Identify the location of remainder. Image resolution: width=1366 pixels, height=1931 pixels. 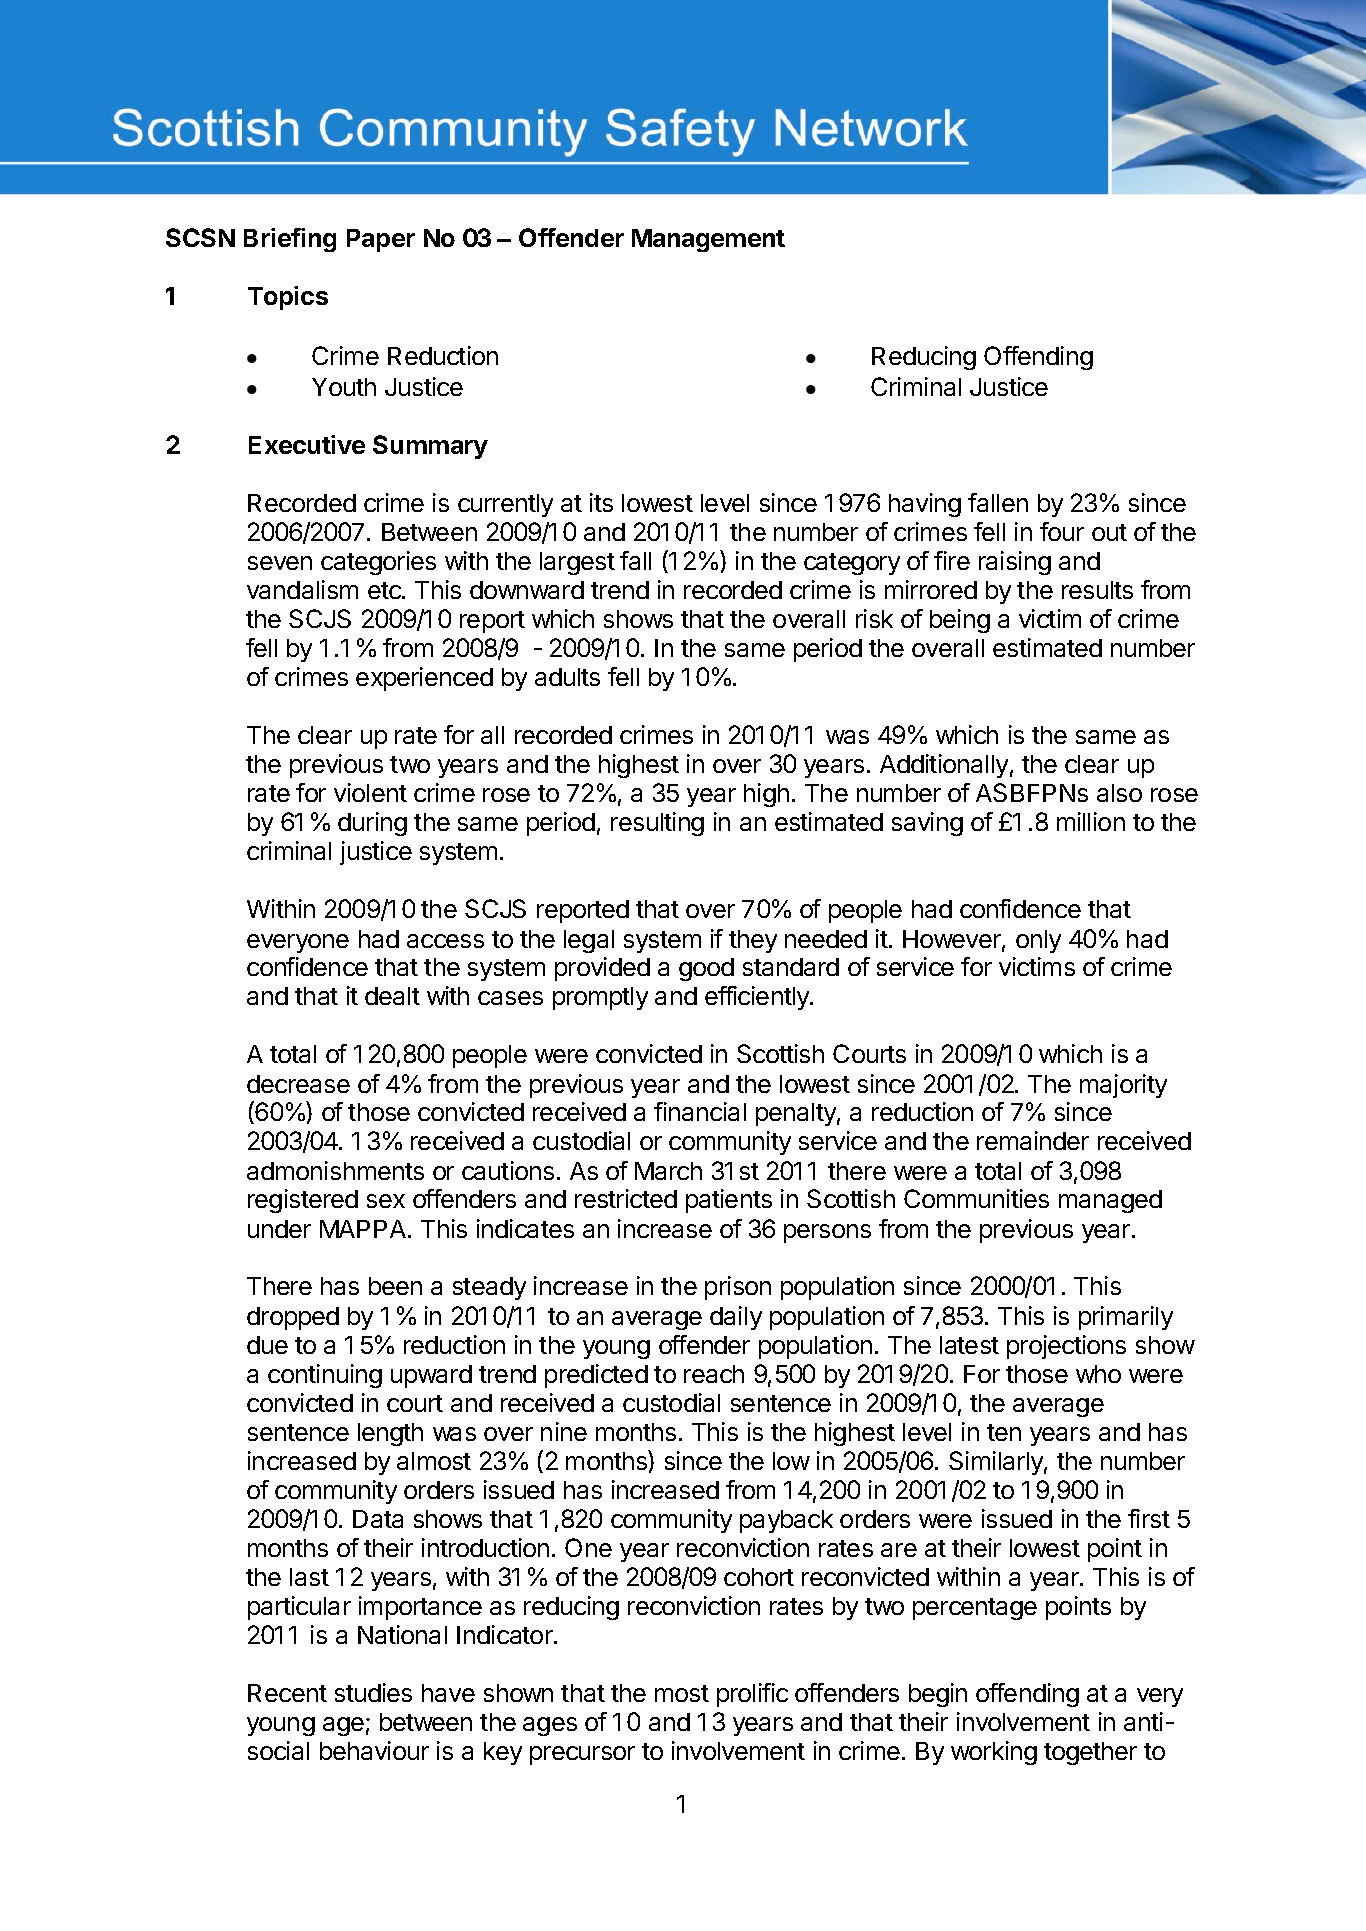
(1033, 1140).
